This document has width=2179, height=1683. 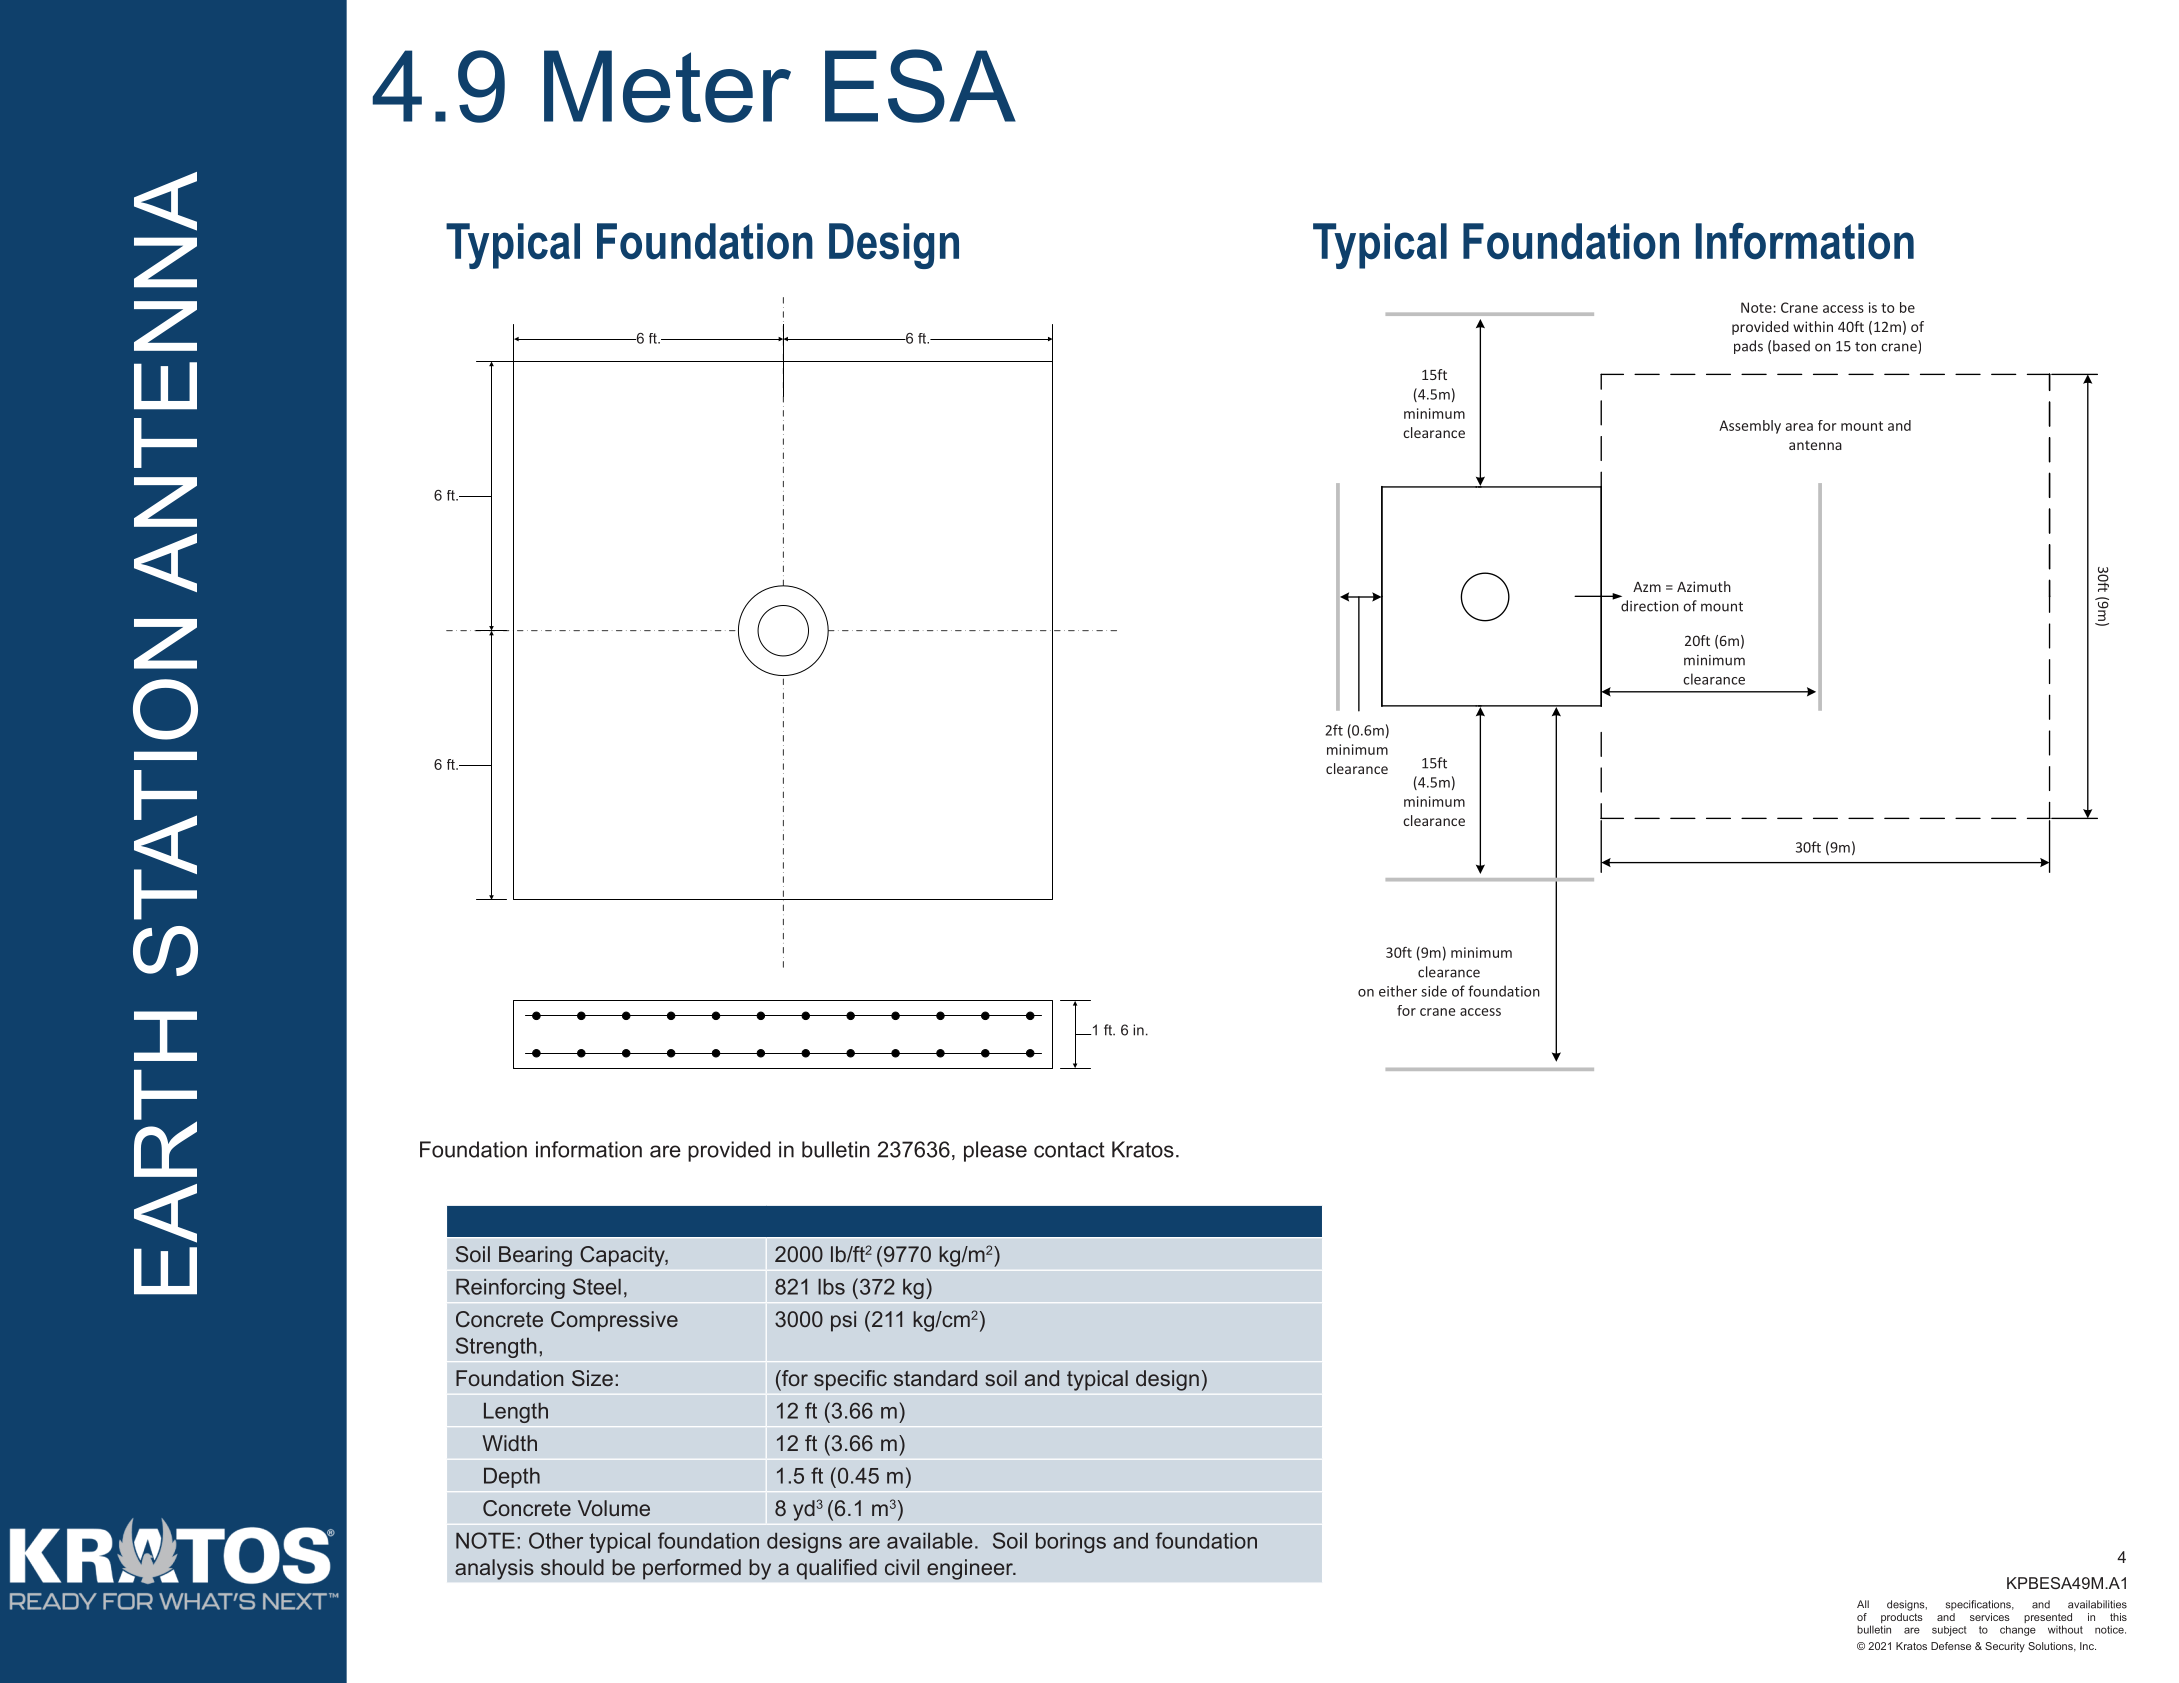 I want to click on direction, so click(x=1650, y=606).
